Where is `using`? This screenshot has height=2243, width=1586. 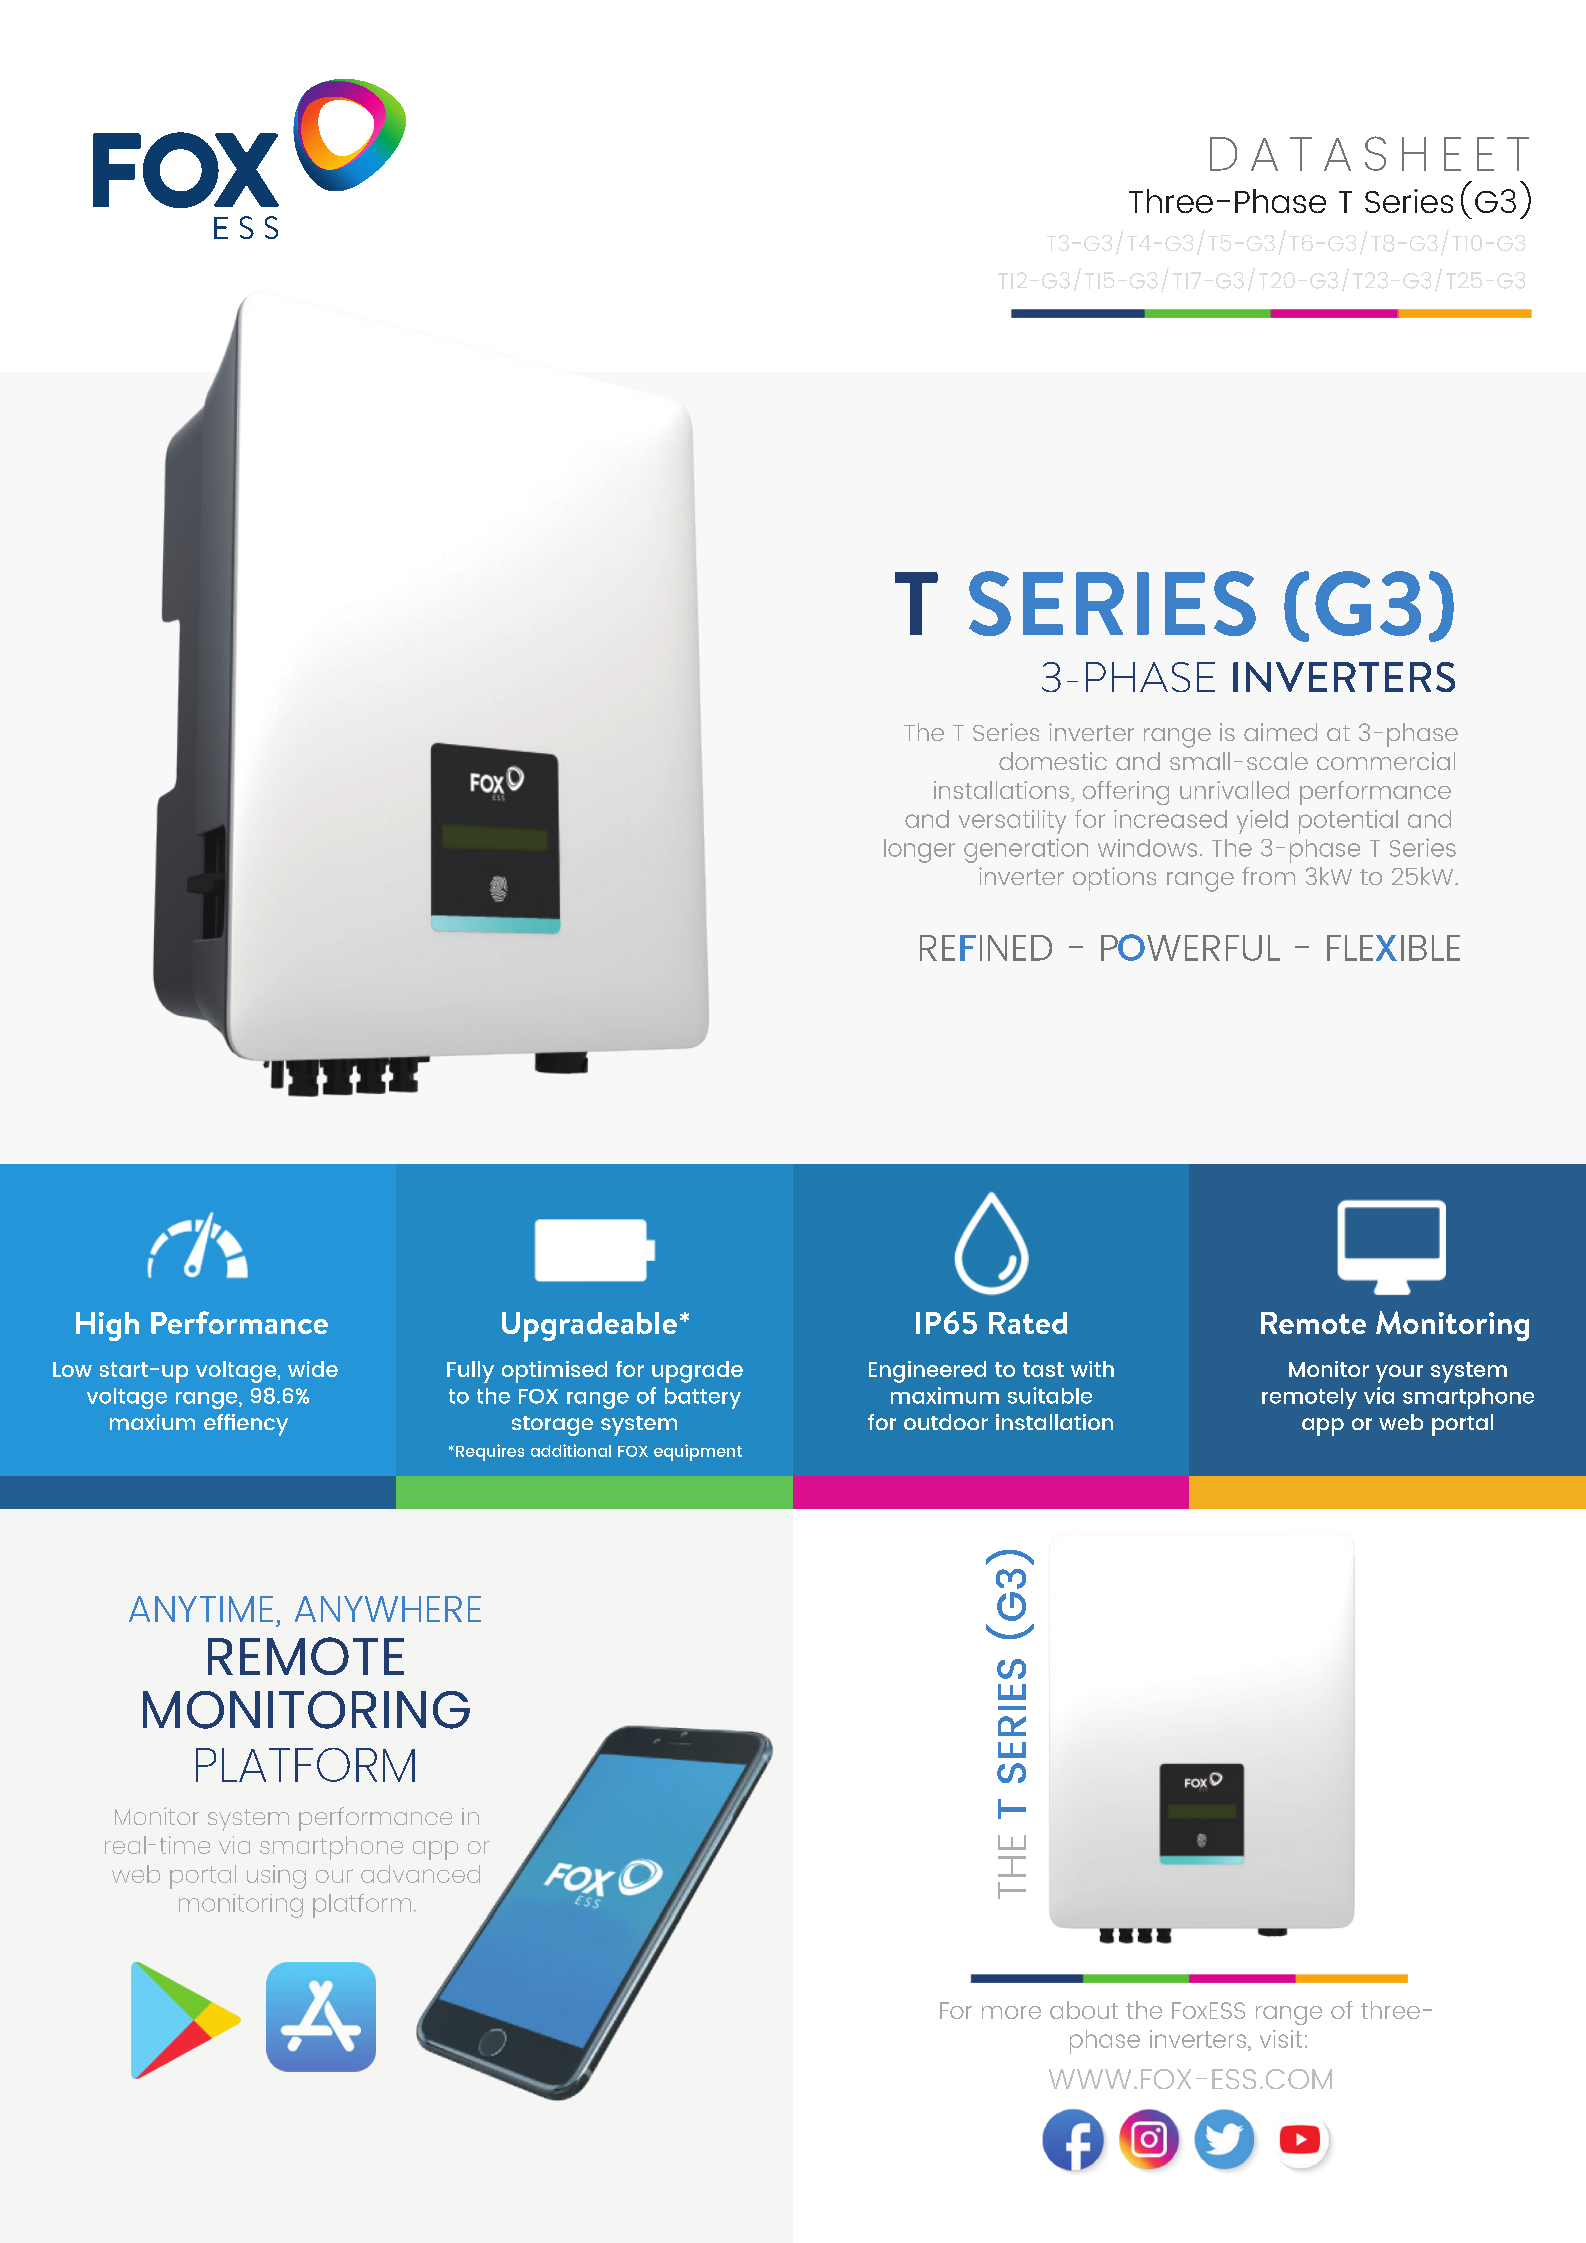 using is located at coordinates (276, 1877).
